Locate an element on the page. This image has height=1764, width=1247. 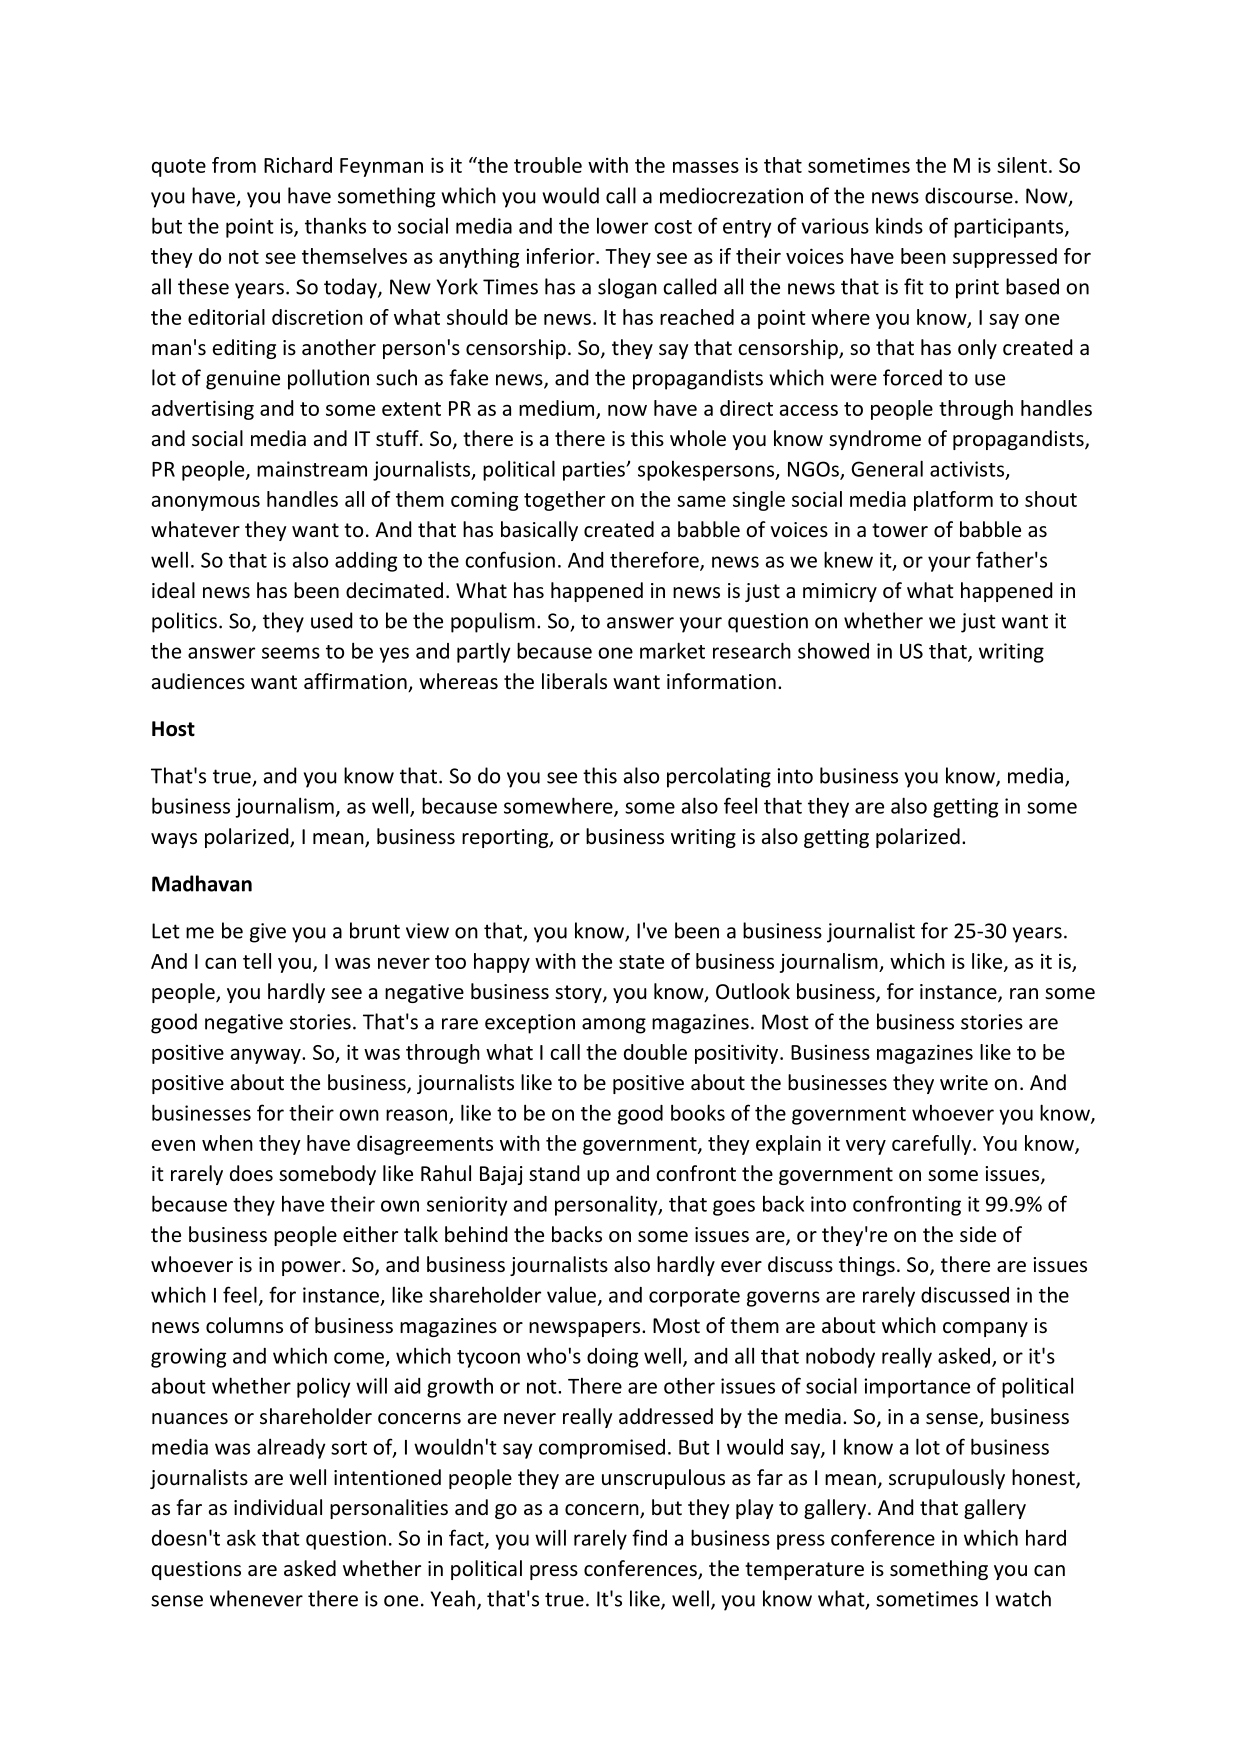
company is located at coordinates (985, 1329).
